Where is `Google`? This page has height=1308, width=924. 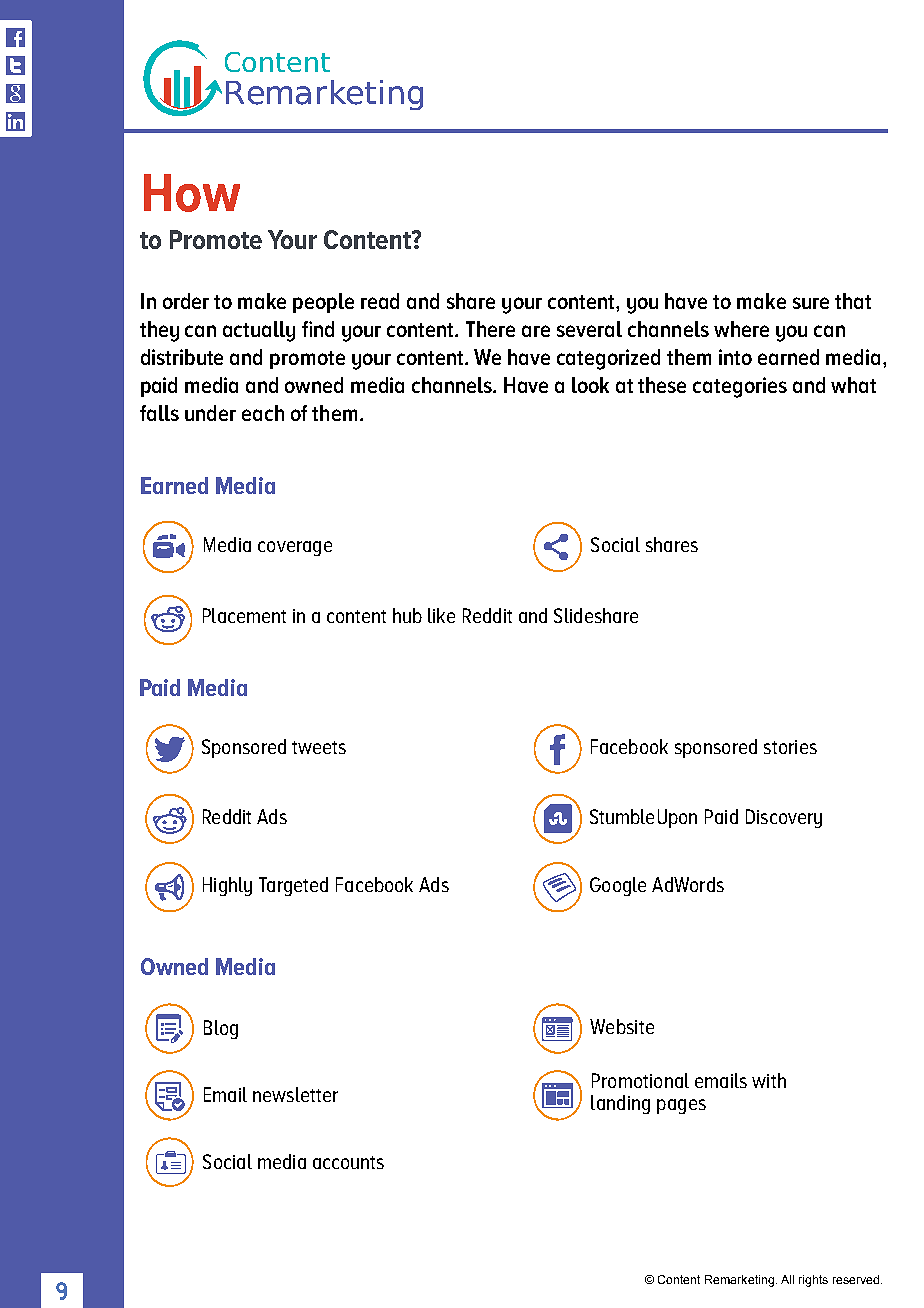
Google is located at coordinates (618, 886).
